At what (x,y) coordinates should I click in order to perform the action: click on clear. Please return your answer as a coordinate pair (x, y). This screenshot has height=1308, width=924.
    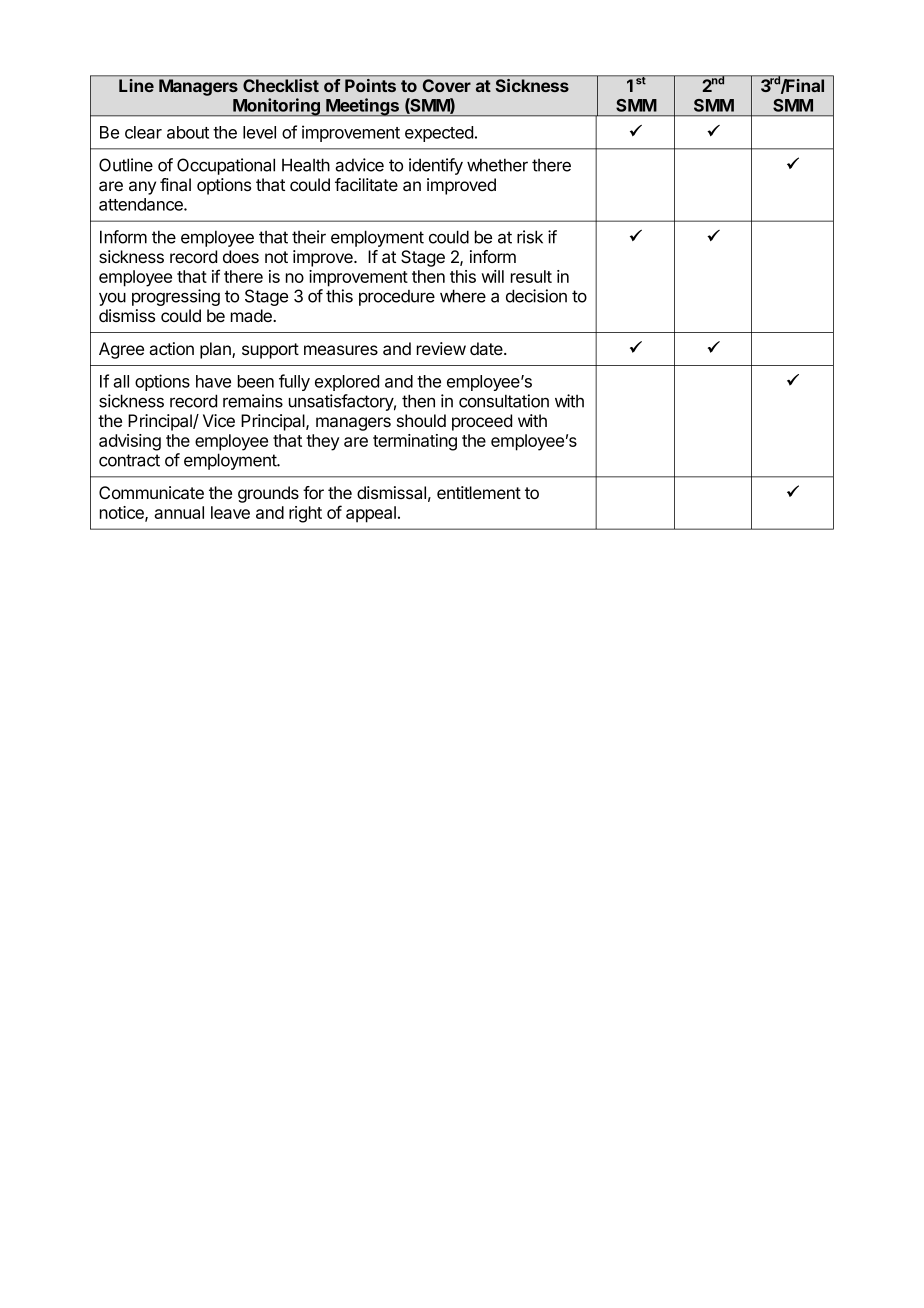
    Looking at the image, I should click on (143, 132).
